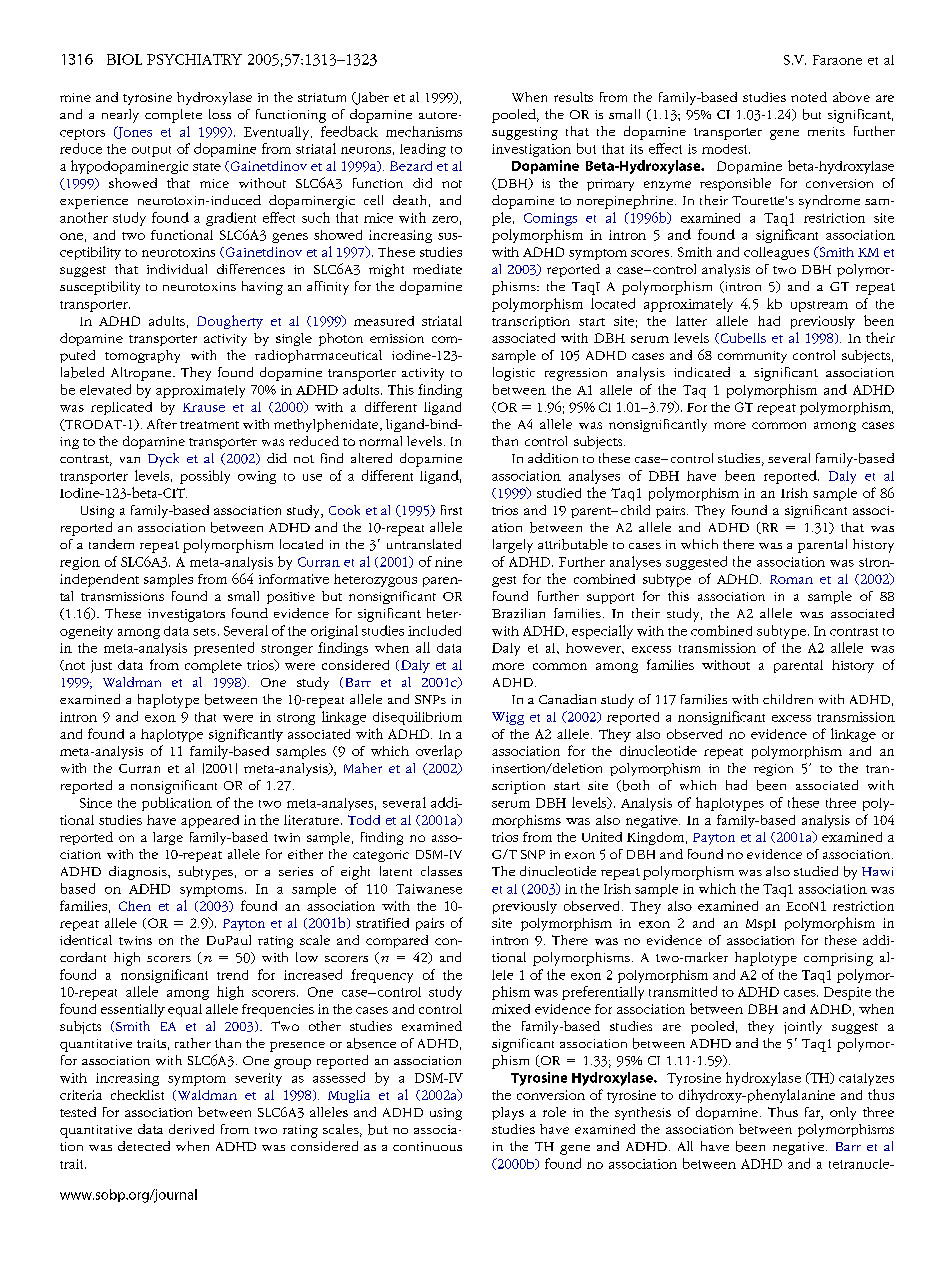  What do you see at coordinates (162, 424) in the document?
I see `After` at bounding box center [162, 424].
